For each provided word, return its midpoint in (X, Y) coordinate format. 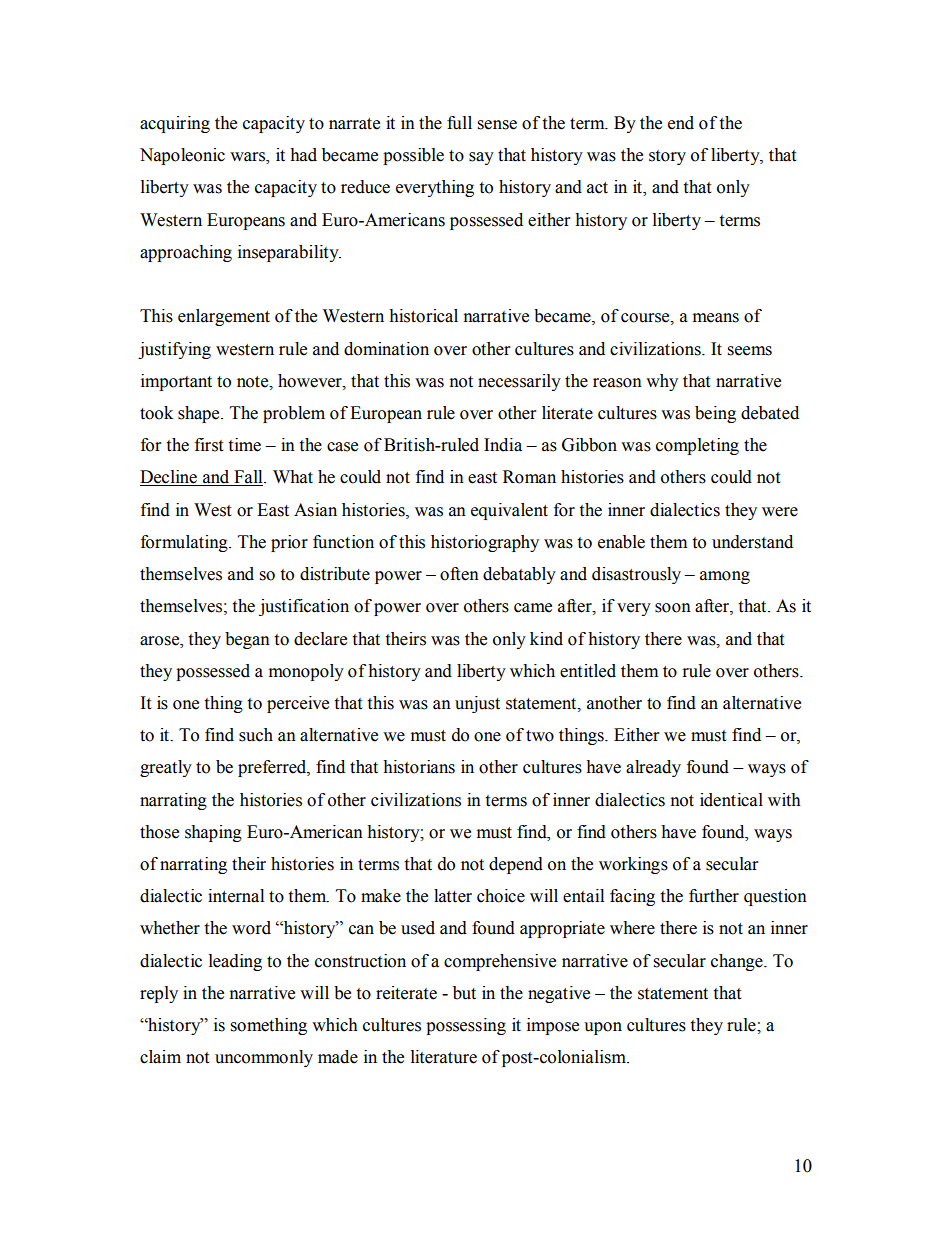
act (597, 188)
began (247, 640)
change (738, 962)
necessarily (519, 382)
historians (419, 767)
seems (750, 351)
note (254, 382)
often (459, 574)
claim (160, 1057)
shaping (213, 833)
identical (731, 800)
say (481, 158)
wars (248, 158)
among (725, 577)
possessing (466, 1026)
